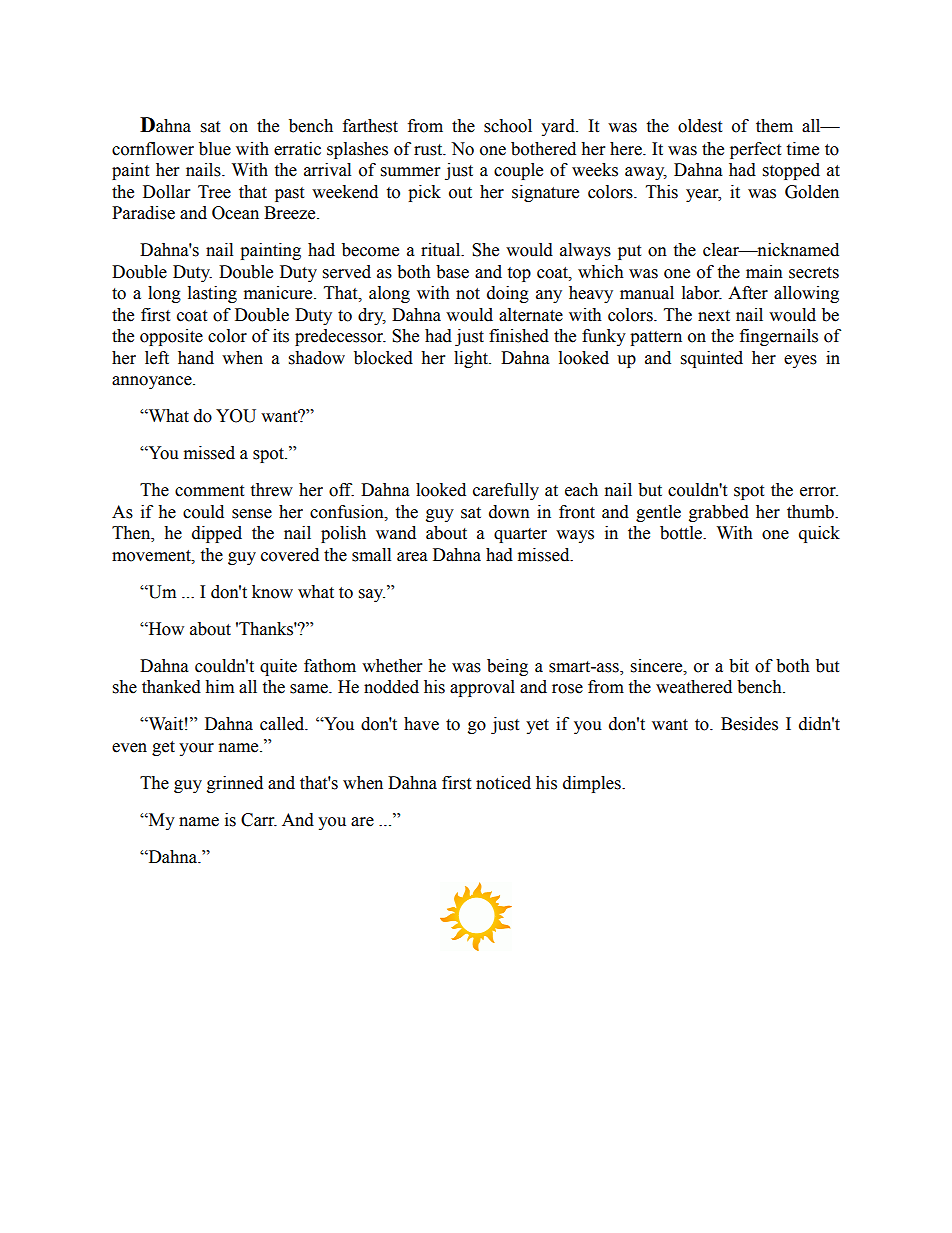 This document has width=952, height=1233. What do you see at coordinates (739, 666) in the document?
I see `bit` at bounding box center [739, 666].
